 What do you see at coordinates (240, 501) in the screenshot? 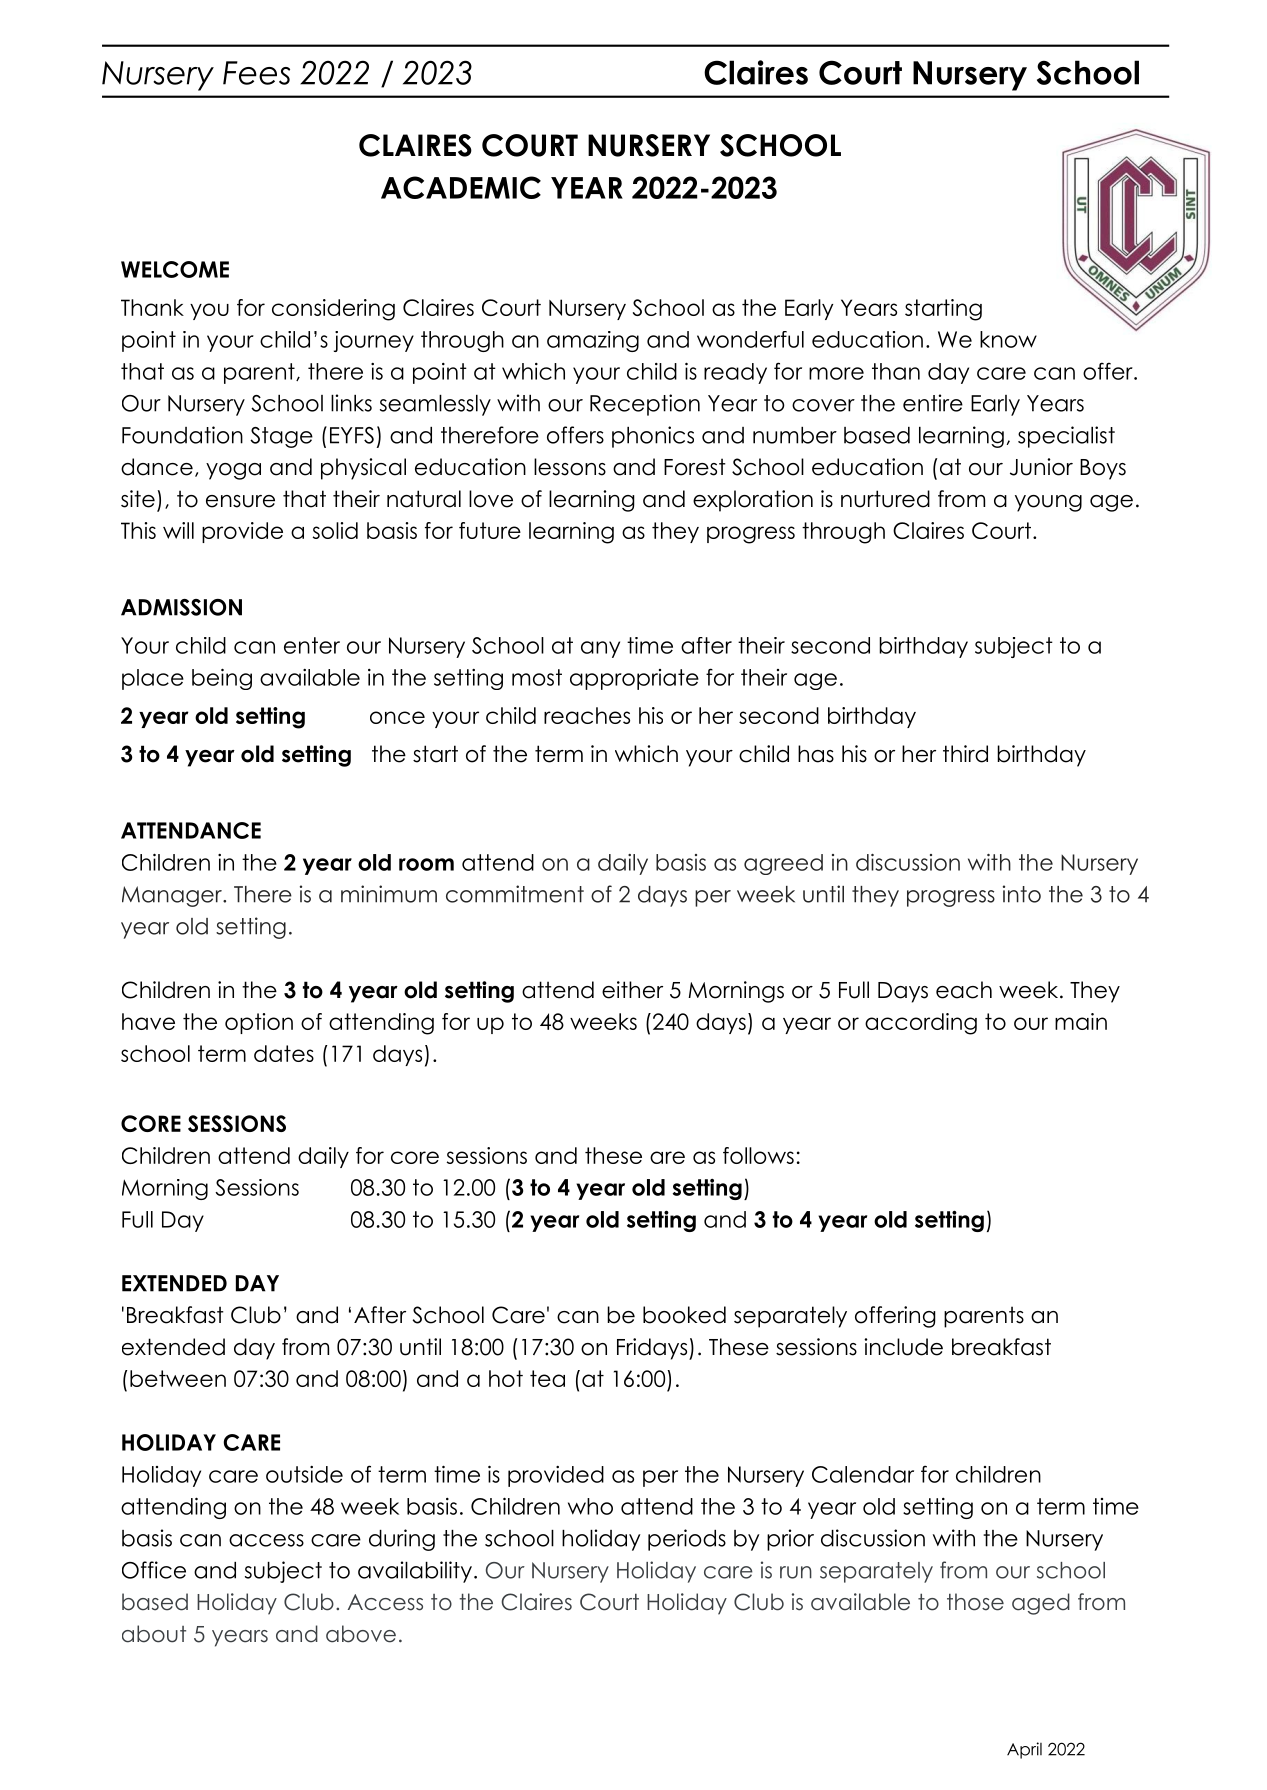
I see `ensure` at bounding box center [240, 501].
